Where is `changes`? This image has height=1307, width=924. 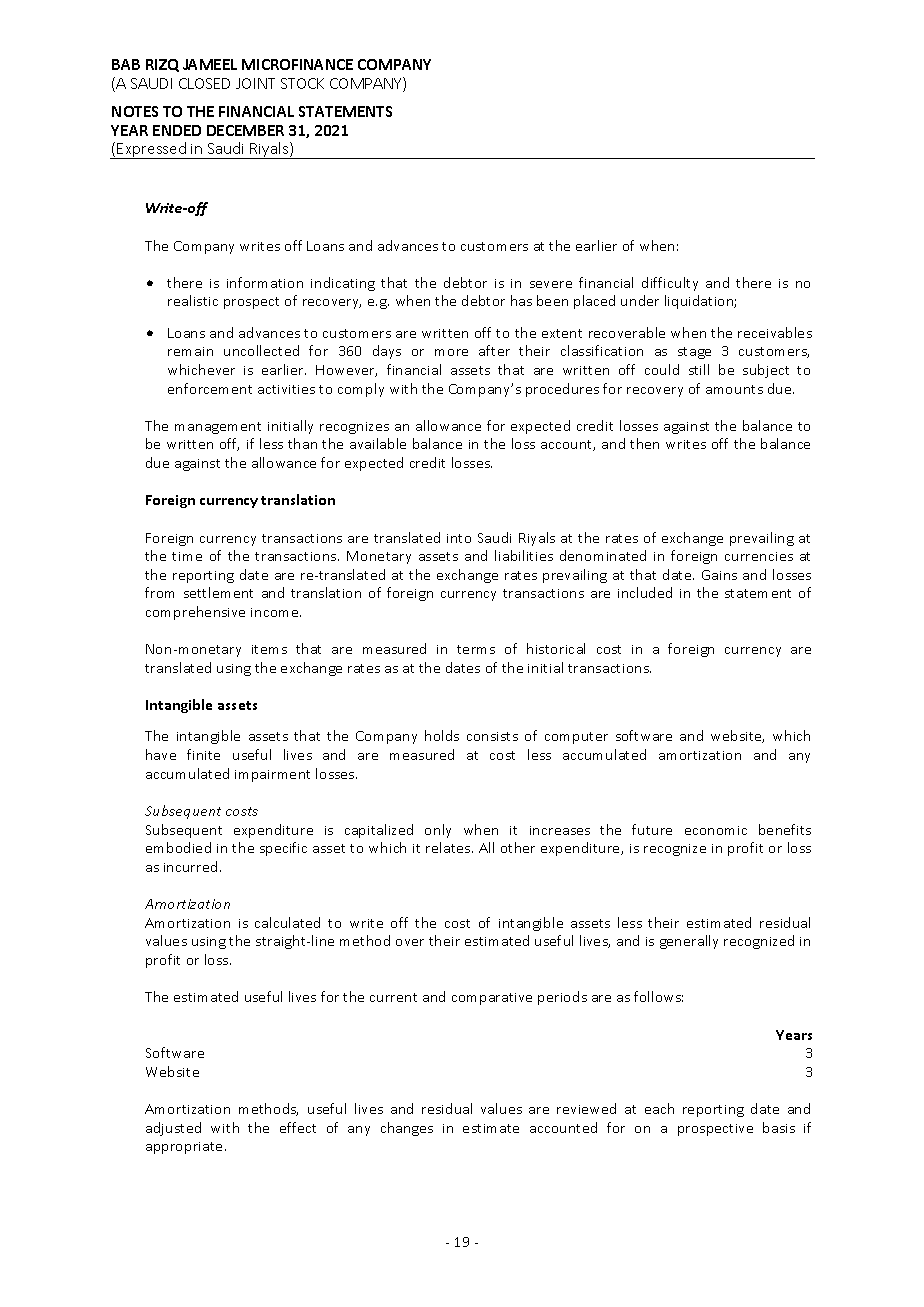 changes is located at coordinates (407, 1129).
